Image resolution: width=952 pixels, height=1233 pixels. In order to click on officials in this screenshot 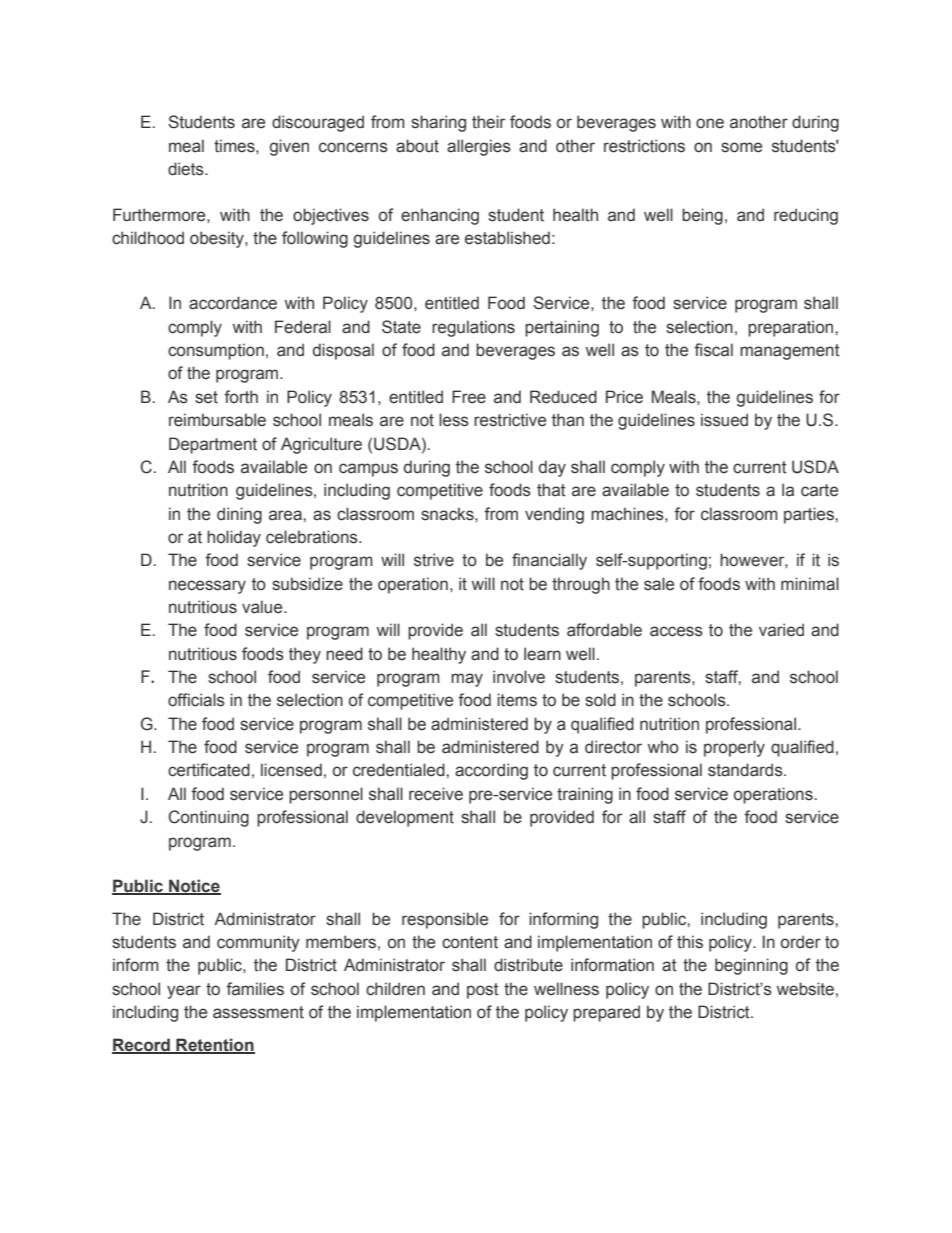, I will do `click(196, 700)`.
